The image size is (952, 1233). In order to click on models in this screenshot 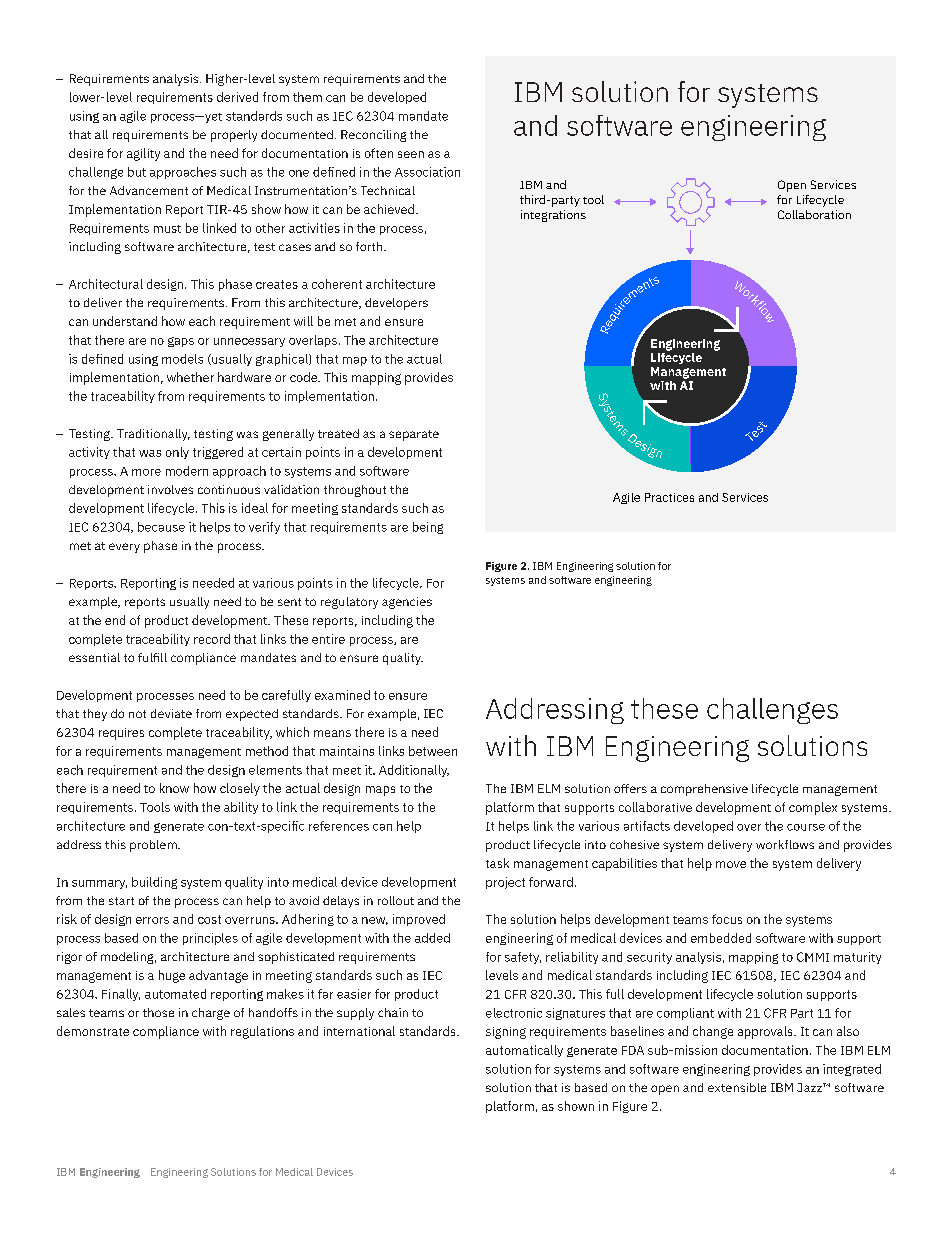, I will do `click(182, 359)`.
